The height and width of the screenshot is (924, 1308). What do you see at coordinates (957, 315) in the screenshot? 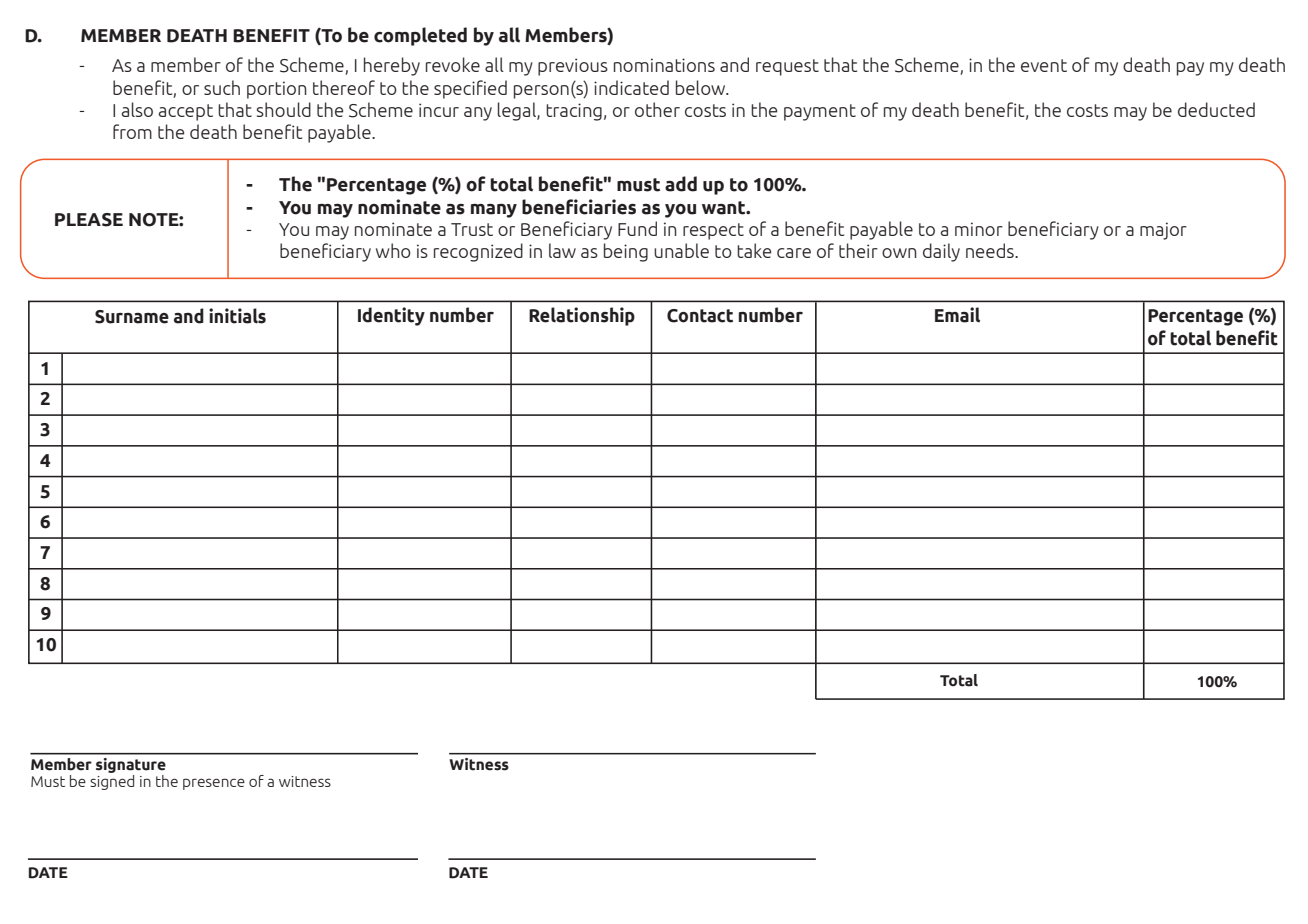
I see `Email` at bounding box center [957, 315].
